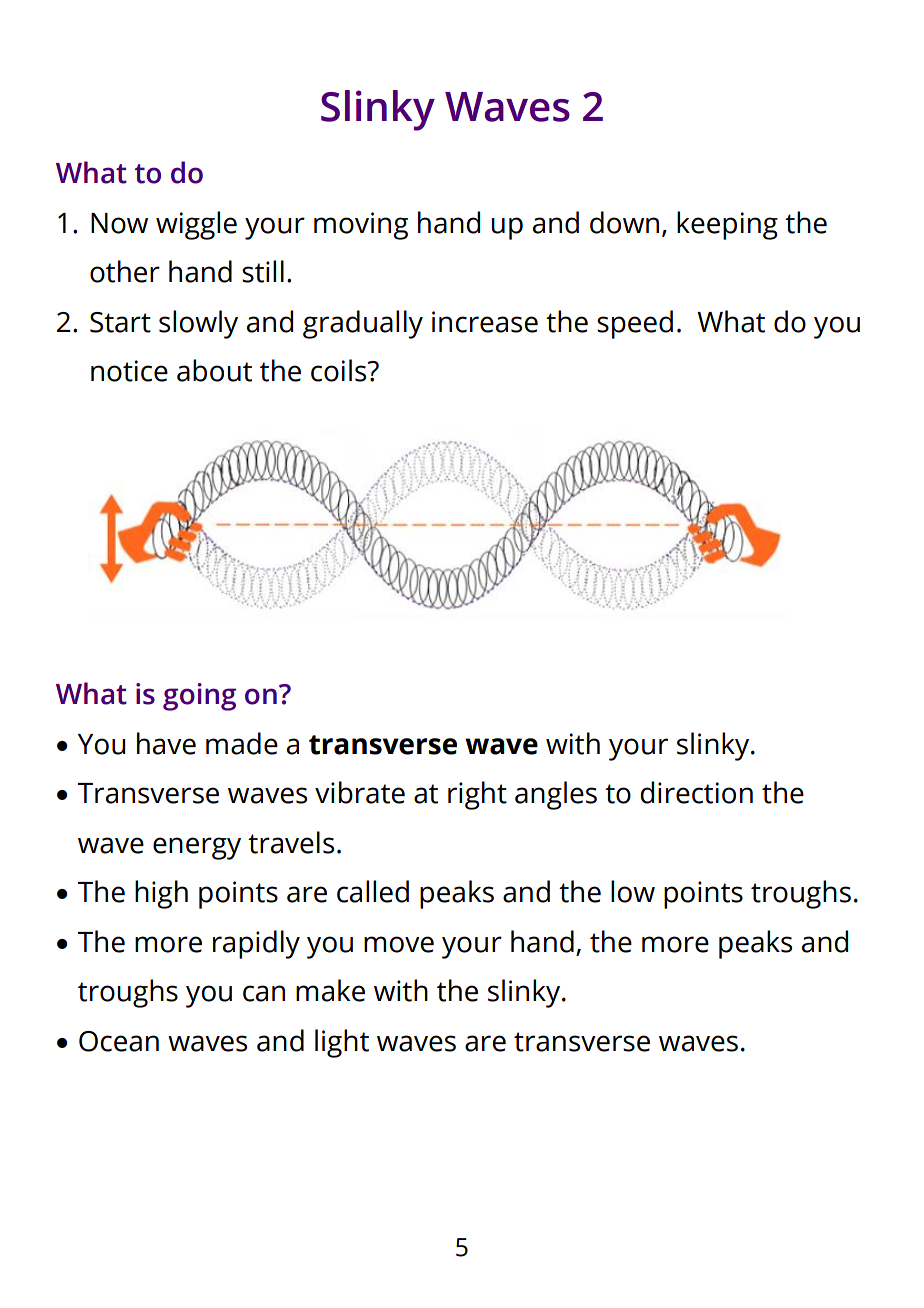 The width and height of the page is (924, 1308). I want to click on have, so click(166, 743).
